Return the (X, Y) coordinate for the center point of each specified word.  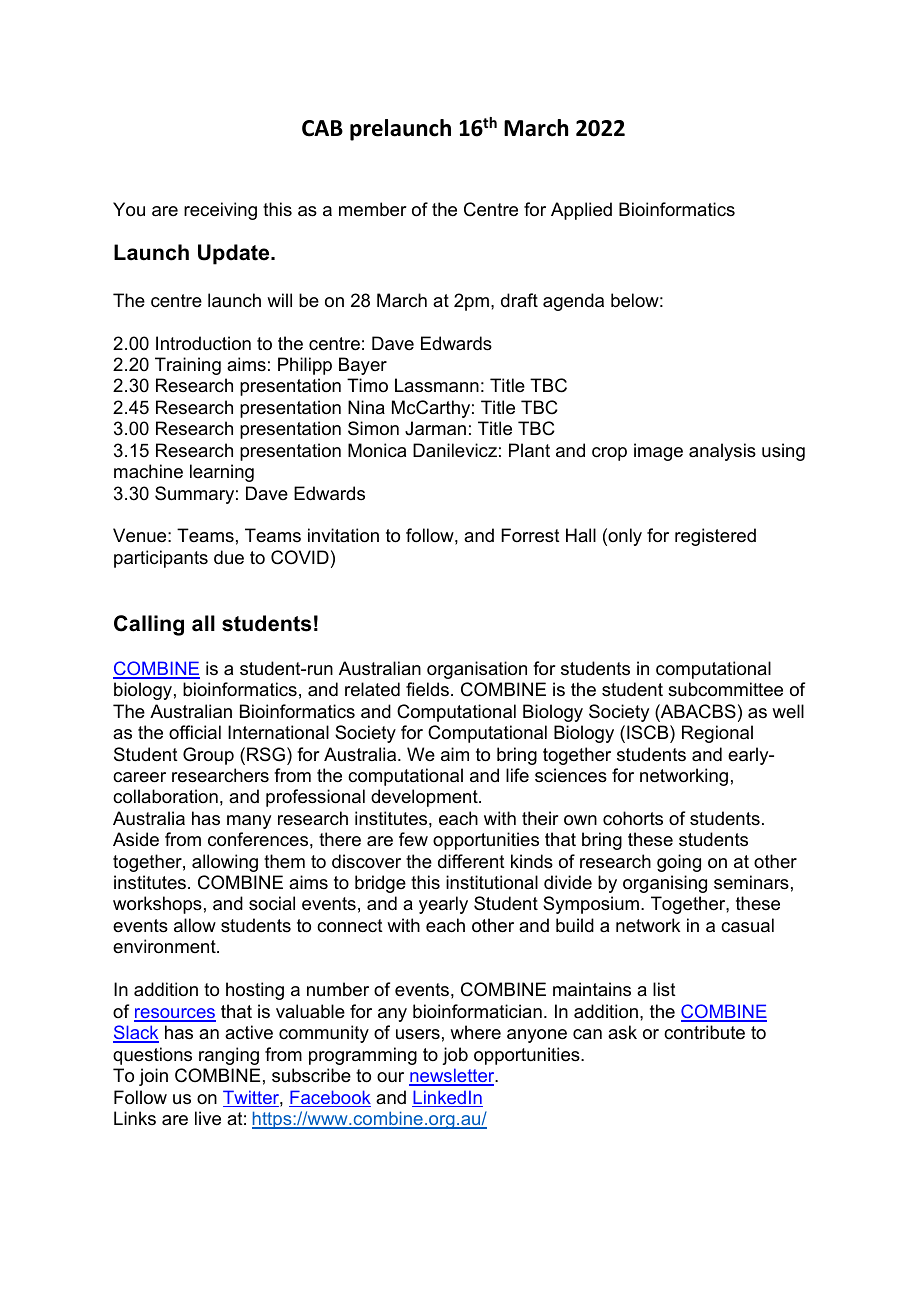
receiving (220, 211)
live (208, 1118)
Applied (581, 211)
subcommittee (725, 689)
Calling (149, 625)
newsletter (453, 1076)
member (373, 209)
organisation (477, 670)
